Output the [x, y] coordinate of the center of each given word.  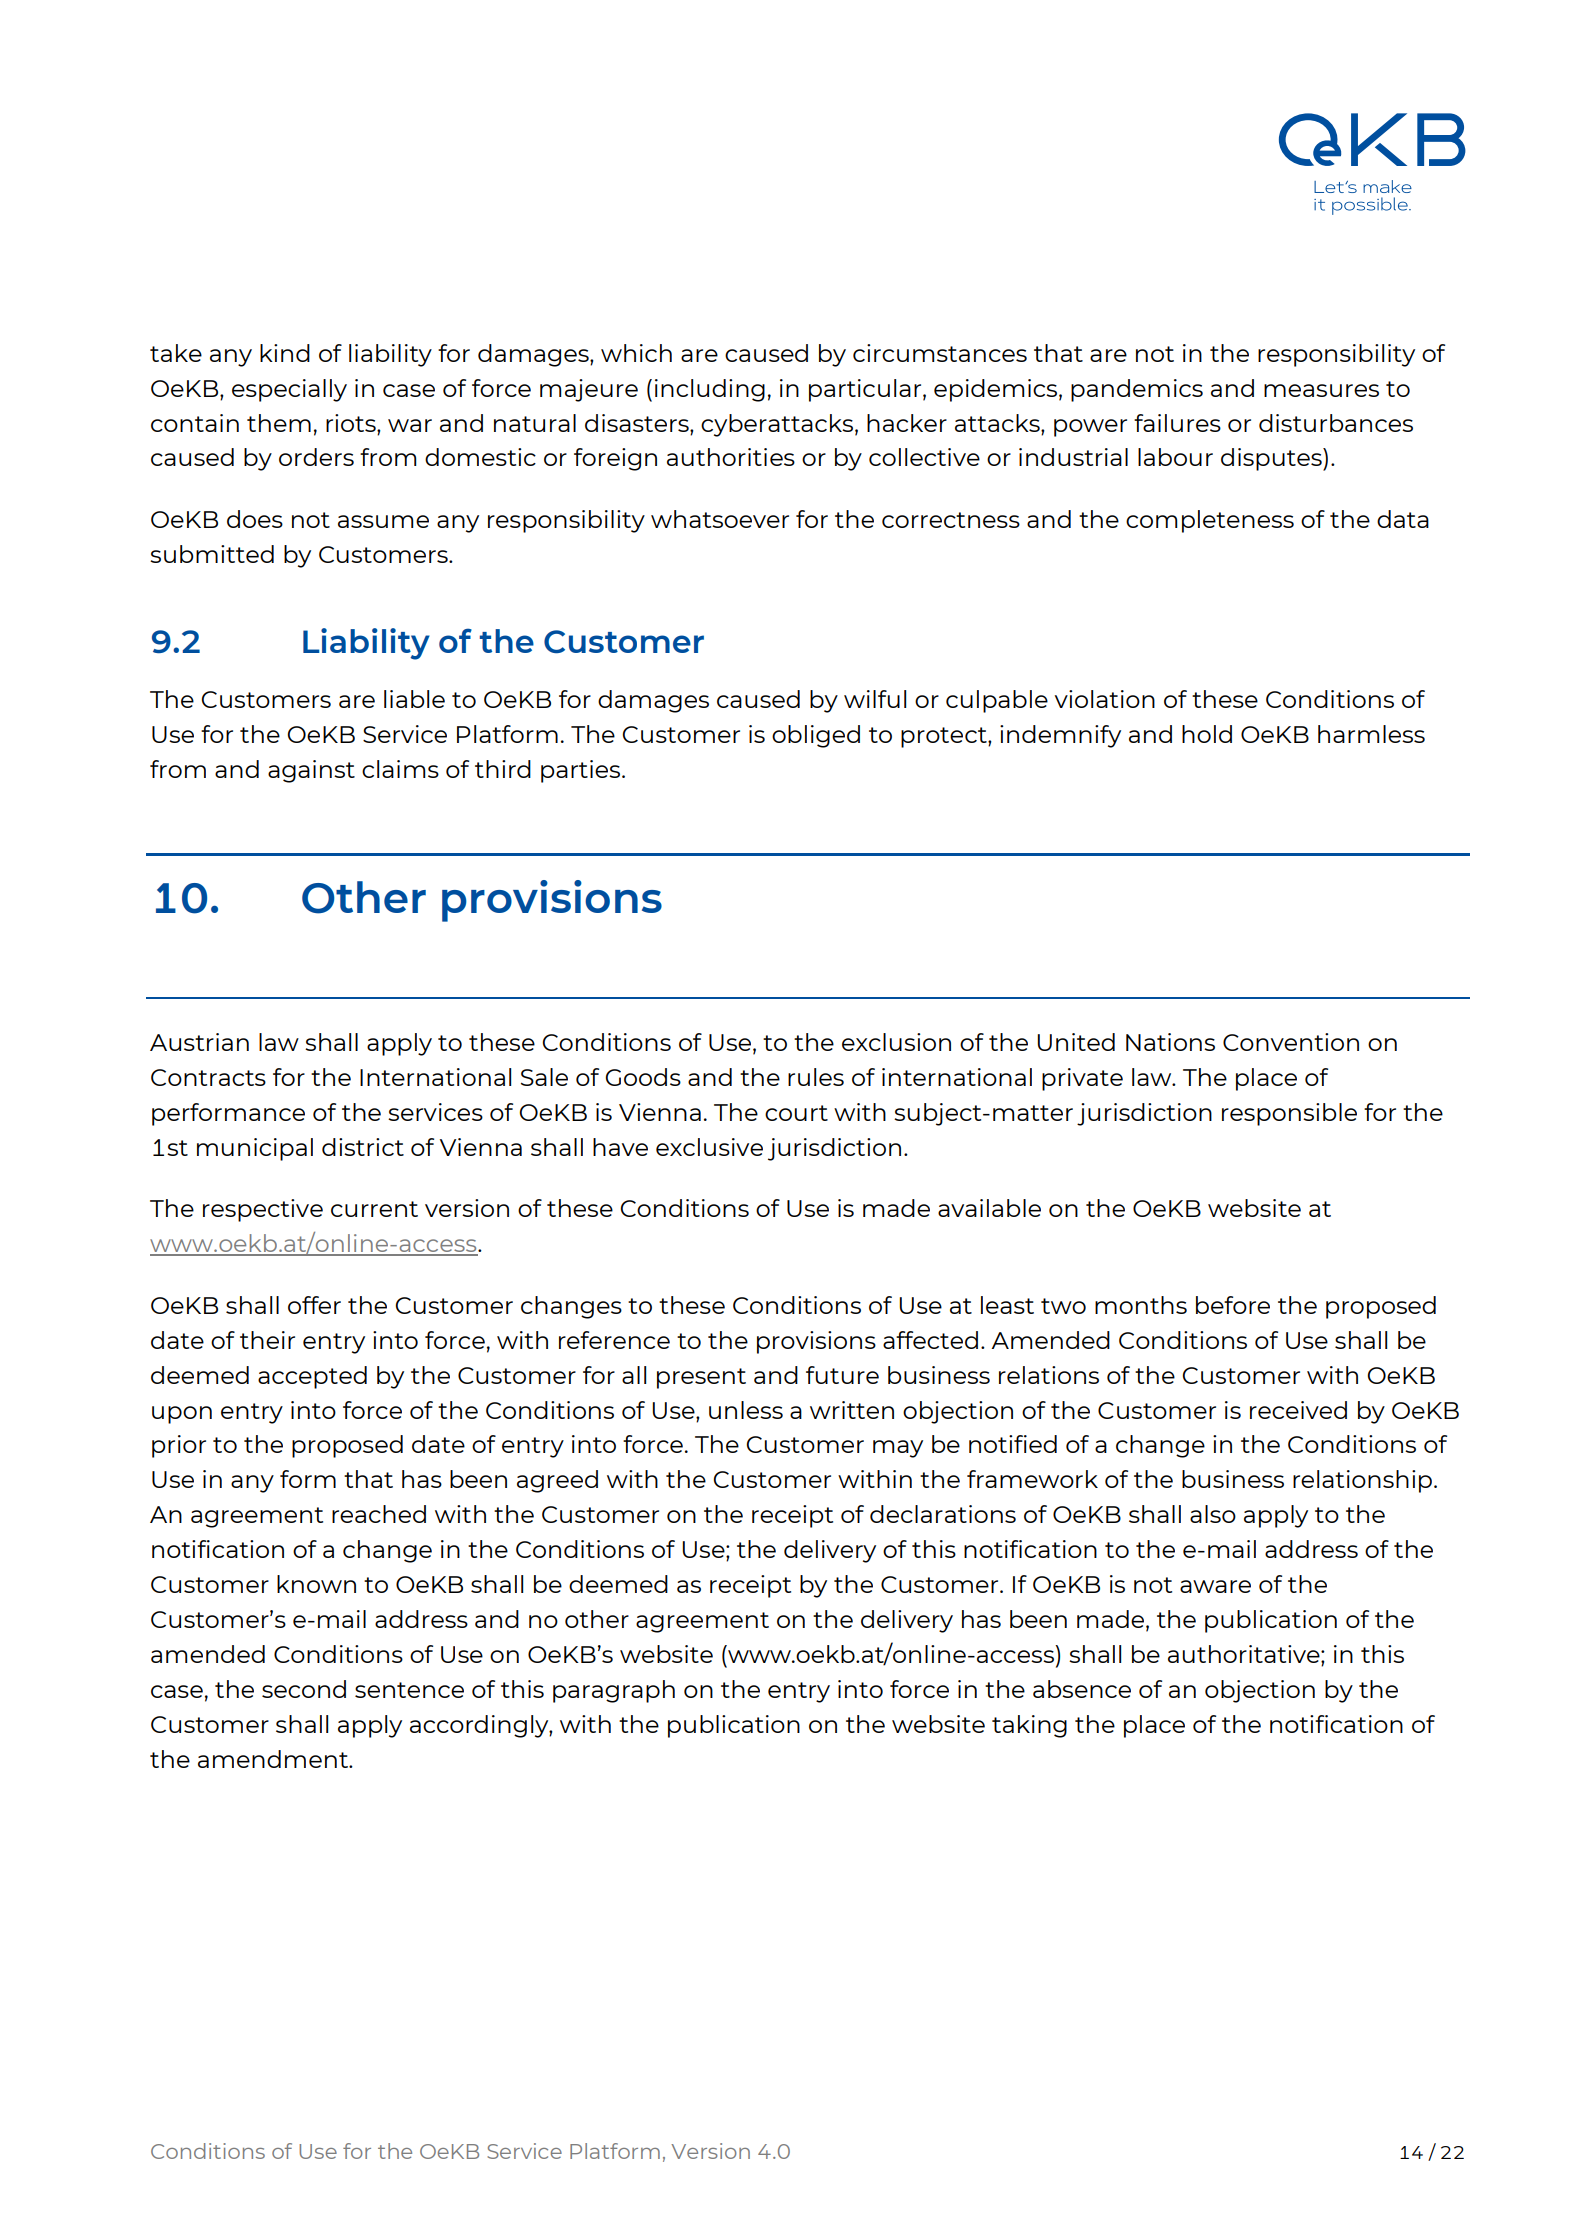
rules [816, 1077]
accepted [312, 1377]
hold [1207, 734]
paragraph [614, 1691]
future [842, 1375]
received [1298, 1410]
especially [289, 390]
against [311, 771]
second [304, 1689]
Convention [1291, 1042]
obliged [816, 736]
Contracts [208, 1077]
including [710, 390]
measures [1321, 390]
